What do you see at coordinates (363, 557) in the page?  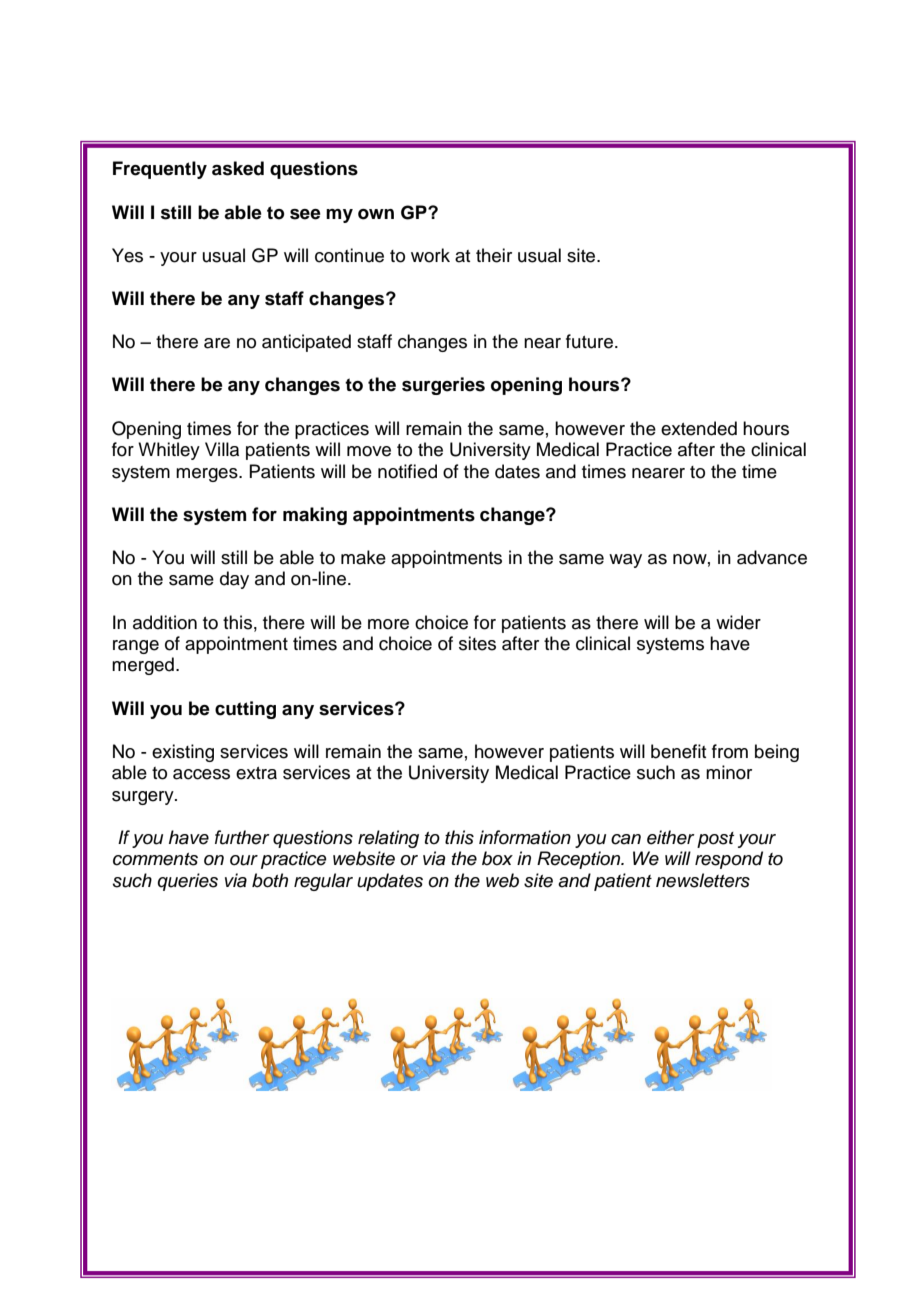 I see `make` at bounding box center [363, 557].
